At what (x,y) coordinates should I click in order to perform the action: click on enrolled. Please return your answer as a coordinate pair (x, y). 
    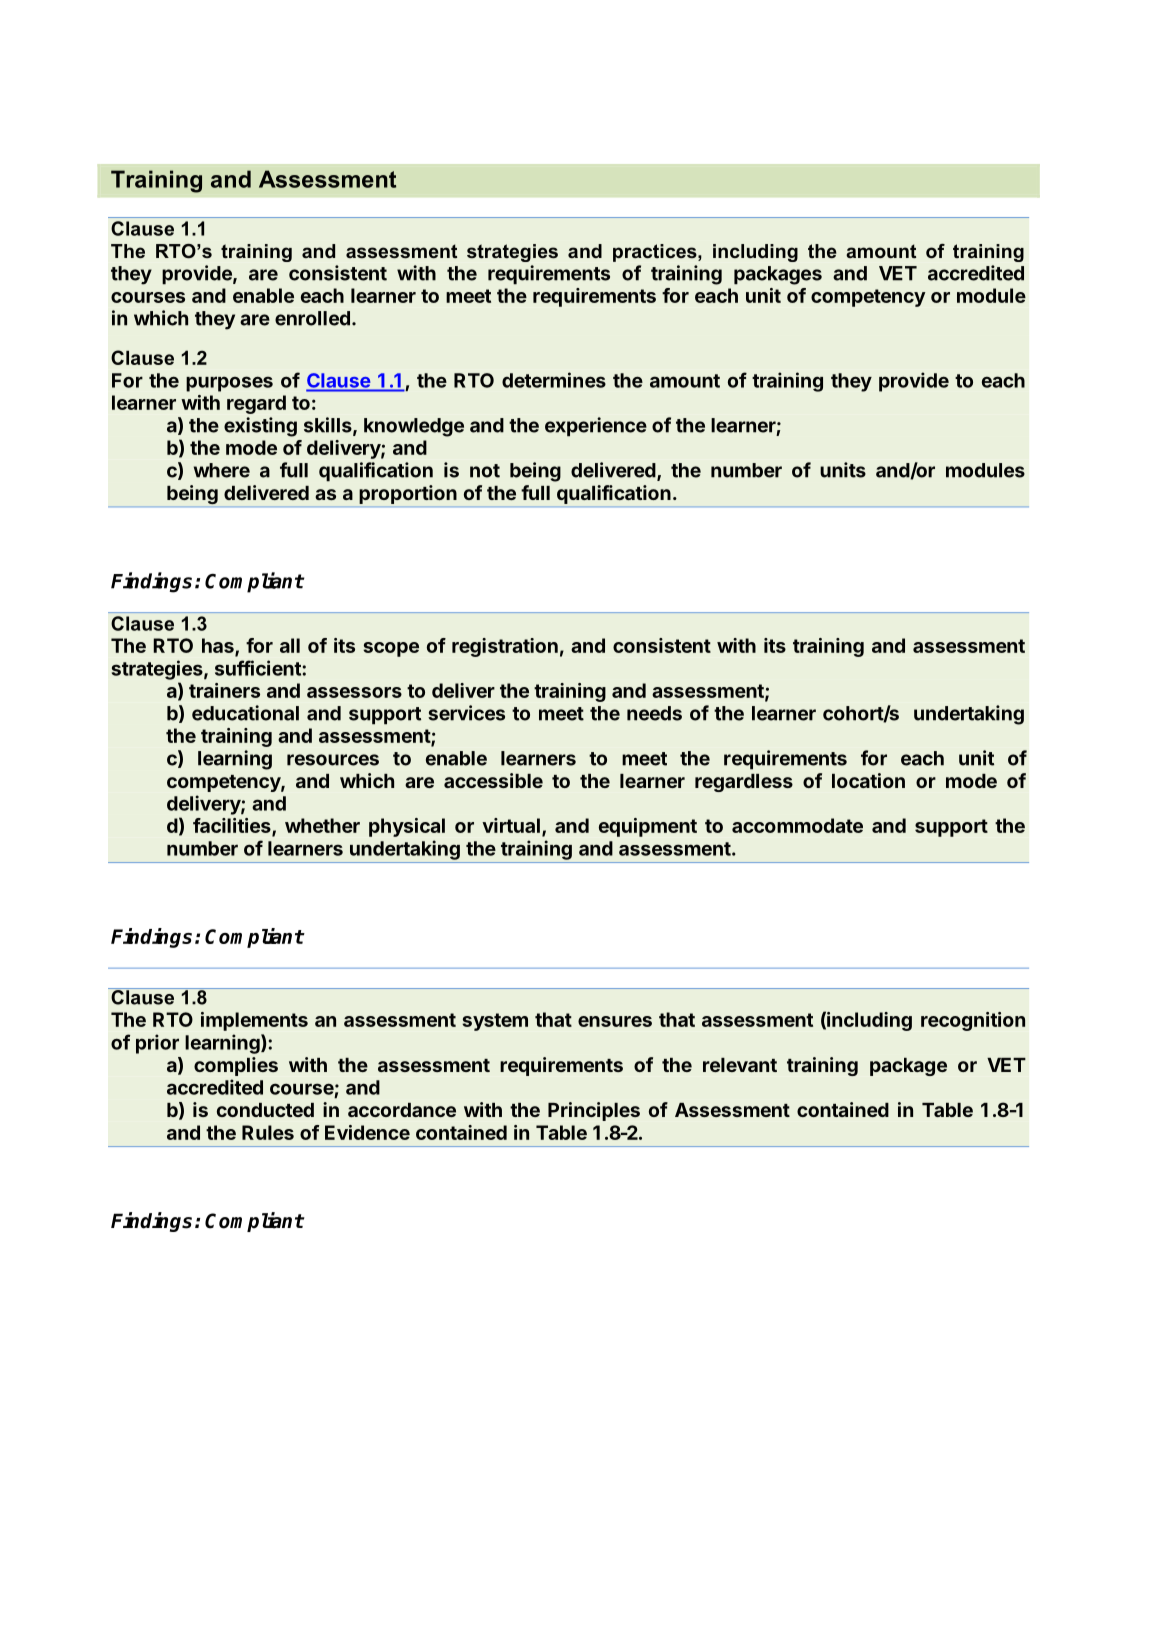
    Looking at the image, I should click on (312, 318).
